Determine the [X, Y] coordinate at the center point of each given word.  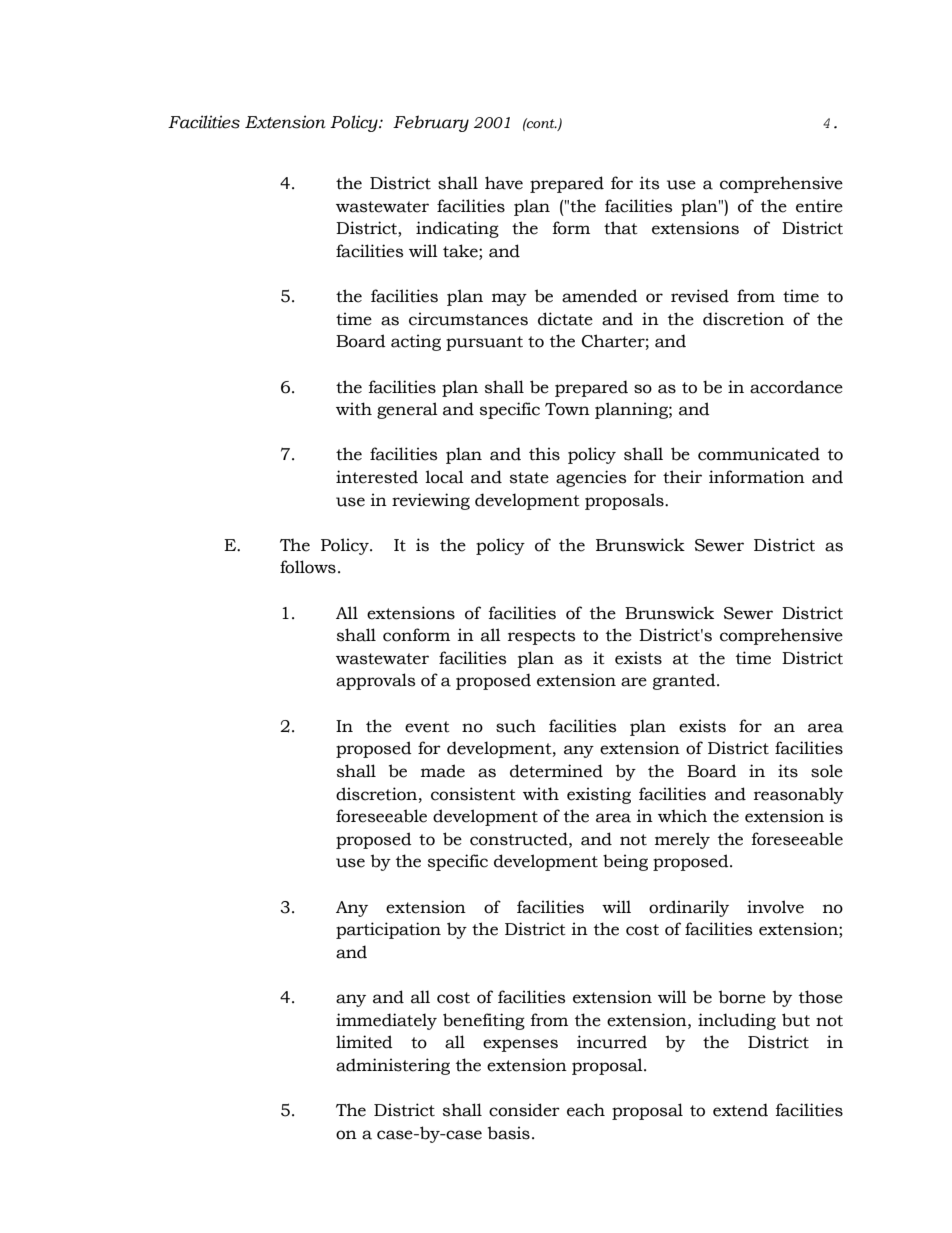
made [443, 771]
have [504, 183]
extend [740, 1110]
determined [556, 771]
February [431, 123]
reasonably [799, 795]
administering [393, 1066]
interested [377, 477]
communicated [759, 454]
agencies [591, 478]
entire [819, 206]
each [586, 1110]
